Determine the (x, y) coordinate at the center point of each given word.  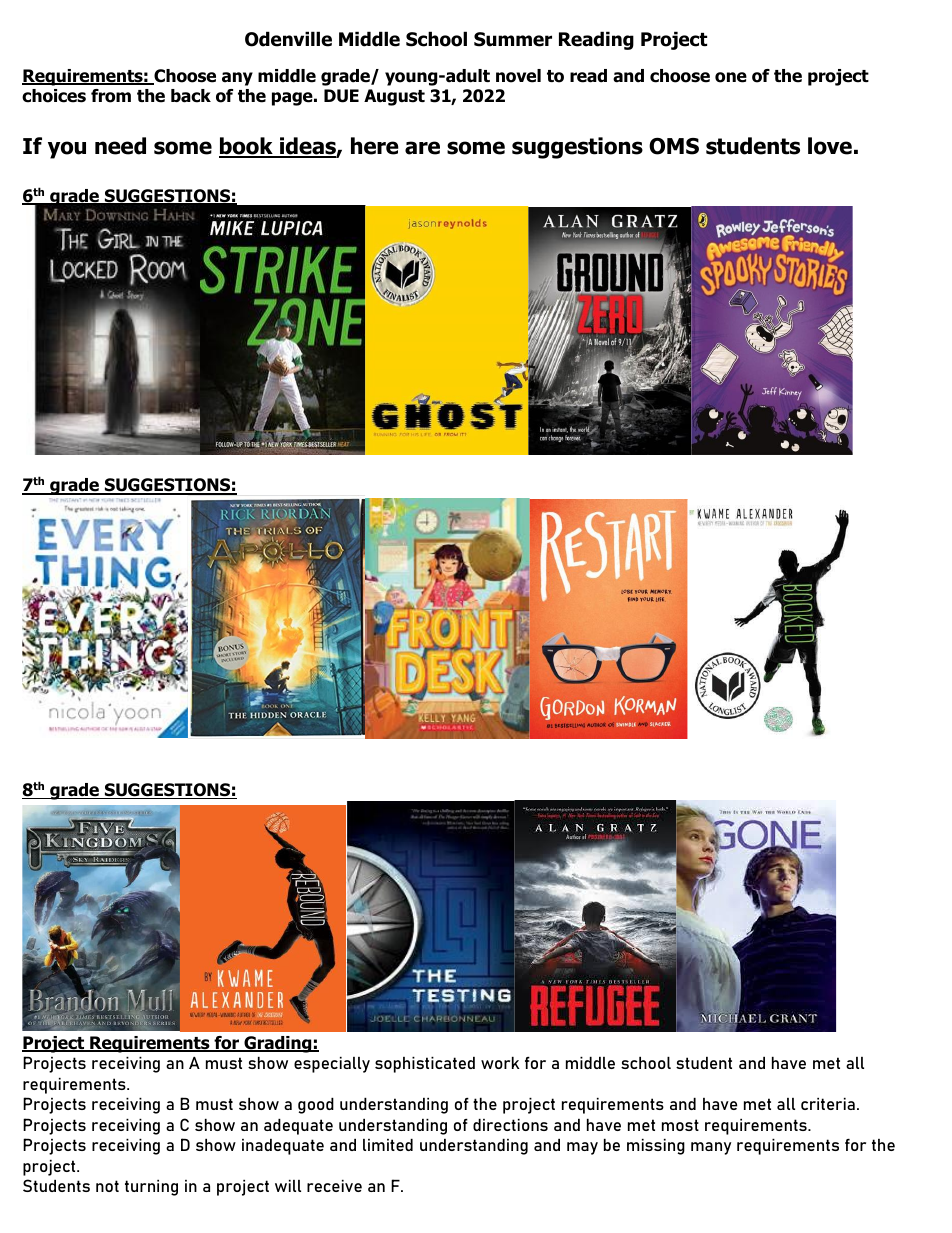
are (422, 148)
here (375, 146)
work (500, 1063)
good (316, 1106)
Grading (278, 1044)
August (394, 97)
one (731, 77)
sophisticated (425, 1065)
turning (151, 1188)
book (247, 147)
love (830, 146)
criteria (828, 1104)
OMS (674, 146)
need (120, 146)
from (111, 96)
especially (332, 1065)
